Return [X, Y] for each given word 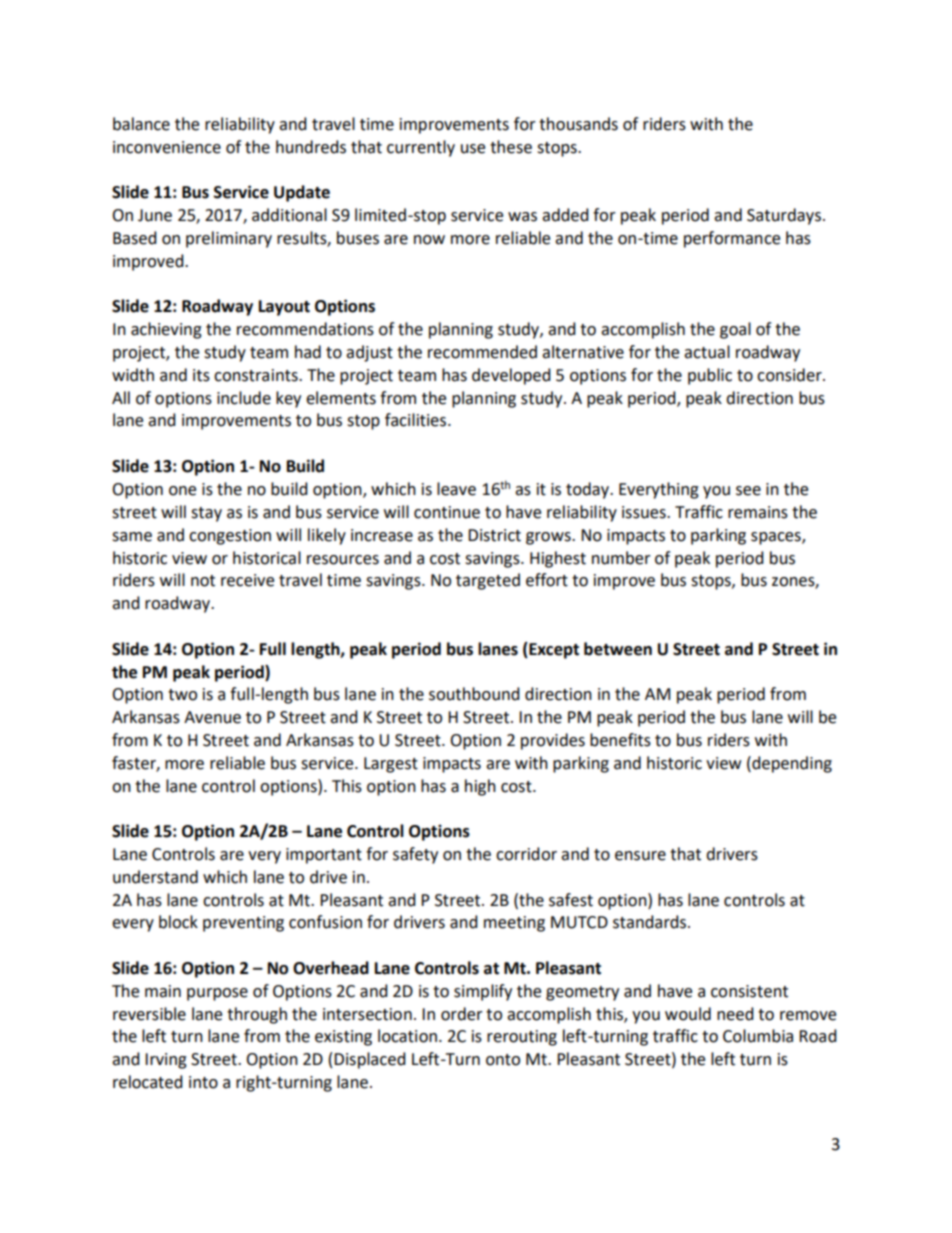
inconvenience [167, 147]
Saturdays [784, 216]
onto [503, 1060]
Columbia [758, 1036]
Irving [166, 1061]
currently [421, 148]
